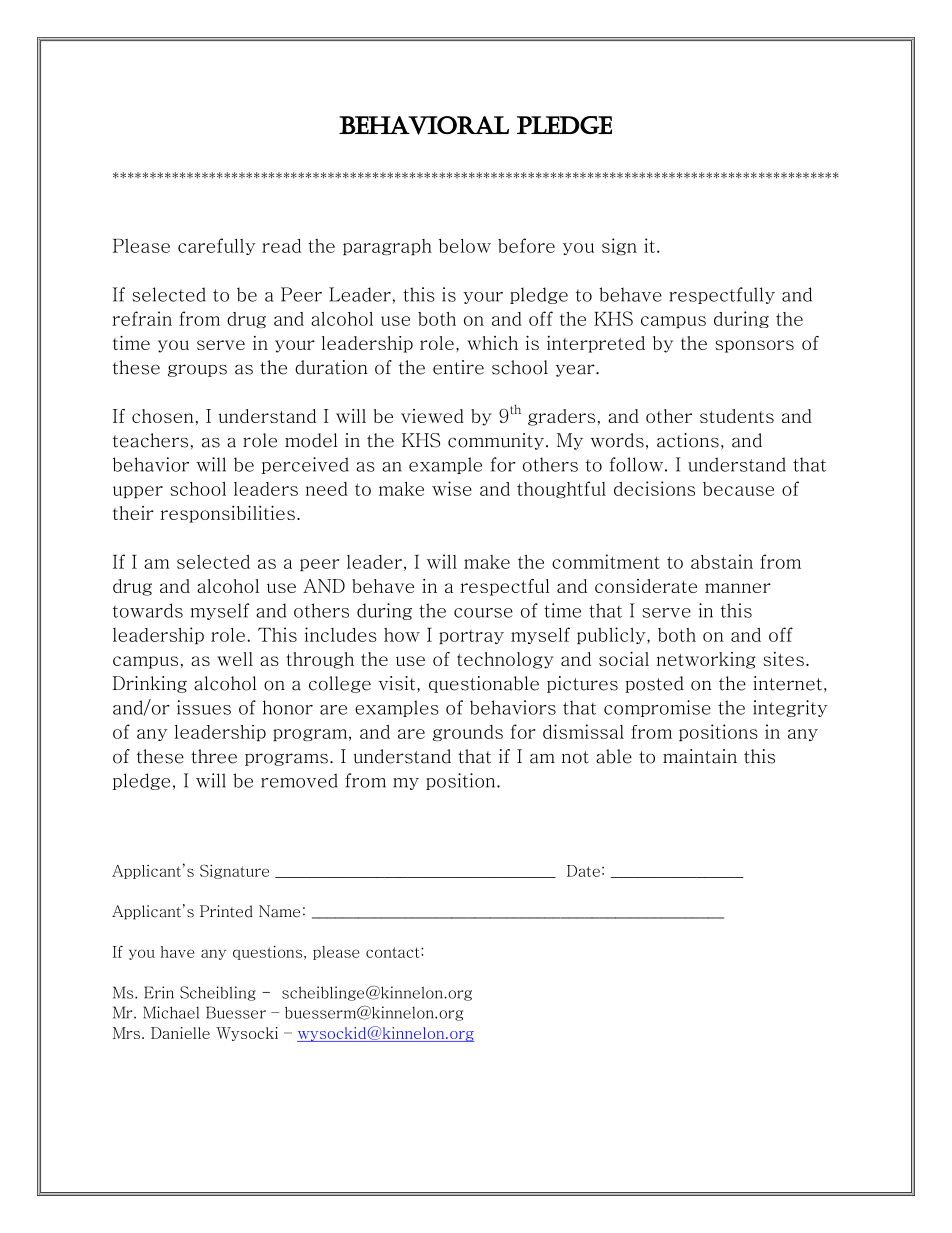  Describe the element at coordinates (171, 1012) in the screenshot. I see `Michael` at that location.
